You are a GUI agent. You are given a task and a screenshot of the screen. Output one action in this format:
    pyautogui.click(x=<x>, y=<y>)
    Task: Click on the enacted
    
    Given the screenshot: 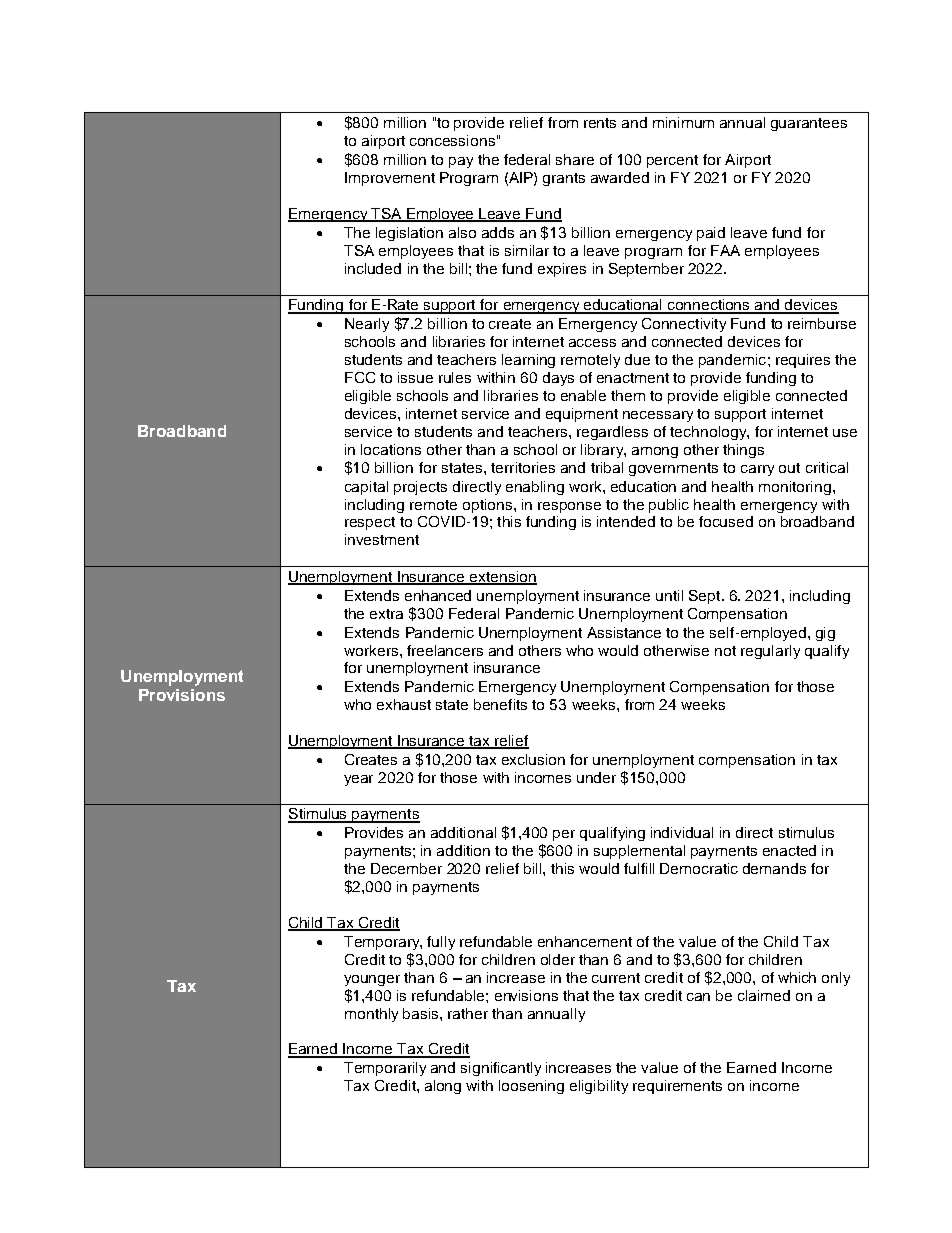 What is the action you would take?
    pyautogui.click(x=789, y=850)
